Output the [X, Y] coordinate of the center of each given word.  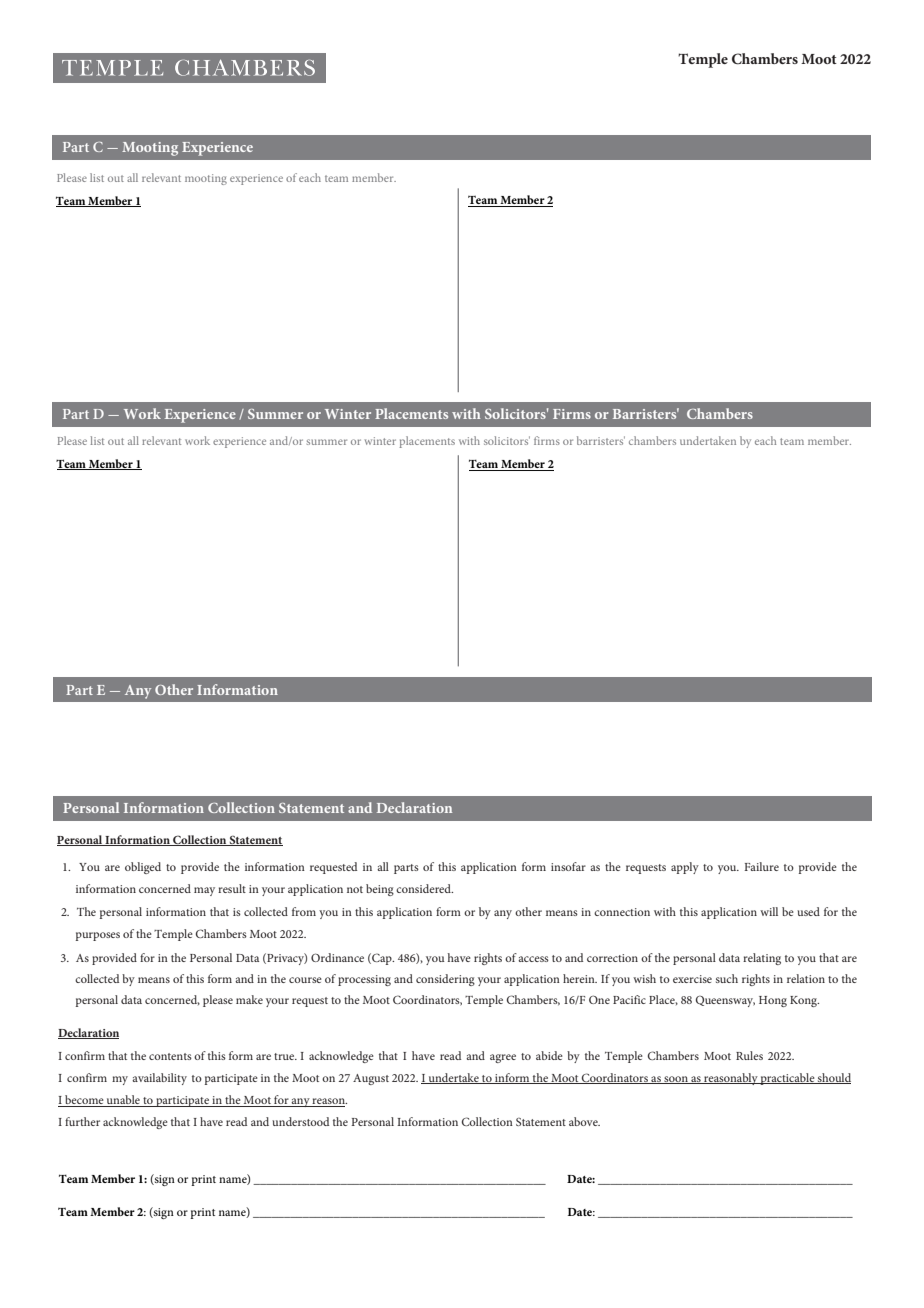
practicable [788, 1079]
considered [424, 888]
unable [123, 1101]
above [584, 1121]
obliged [143, 868]
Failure [761, 866]
